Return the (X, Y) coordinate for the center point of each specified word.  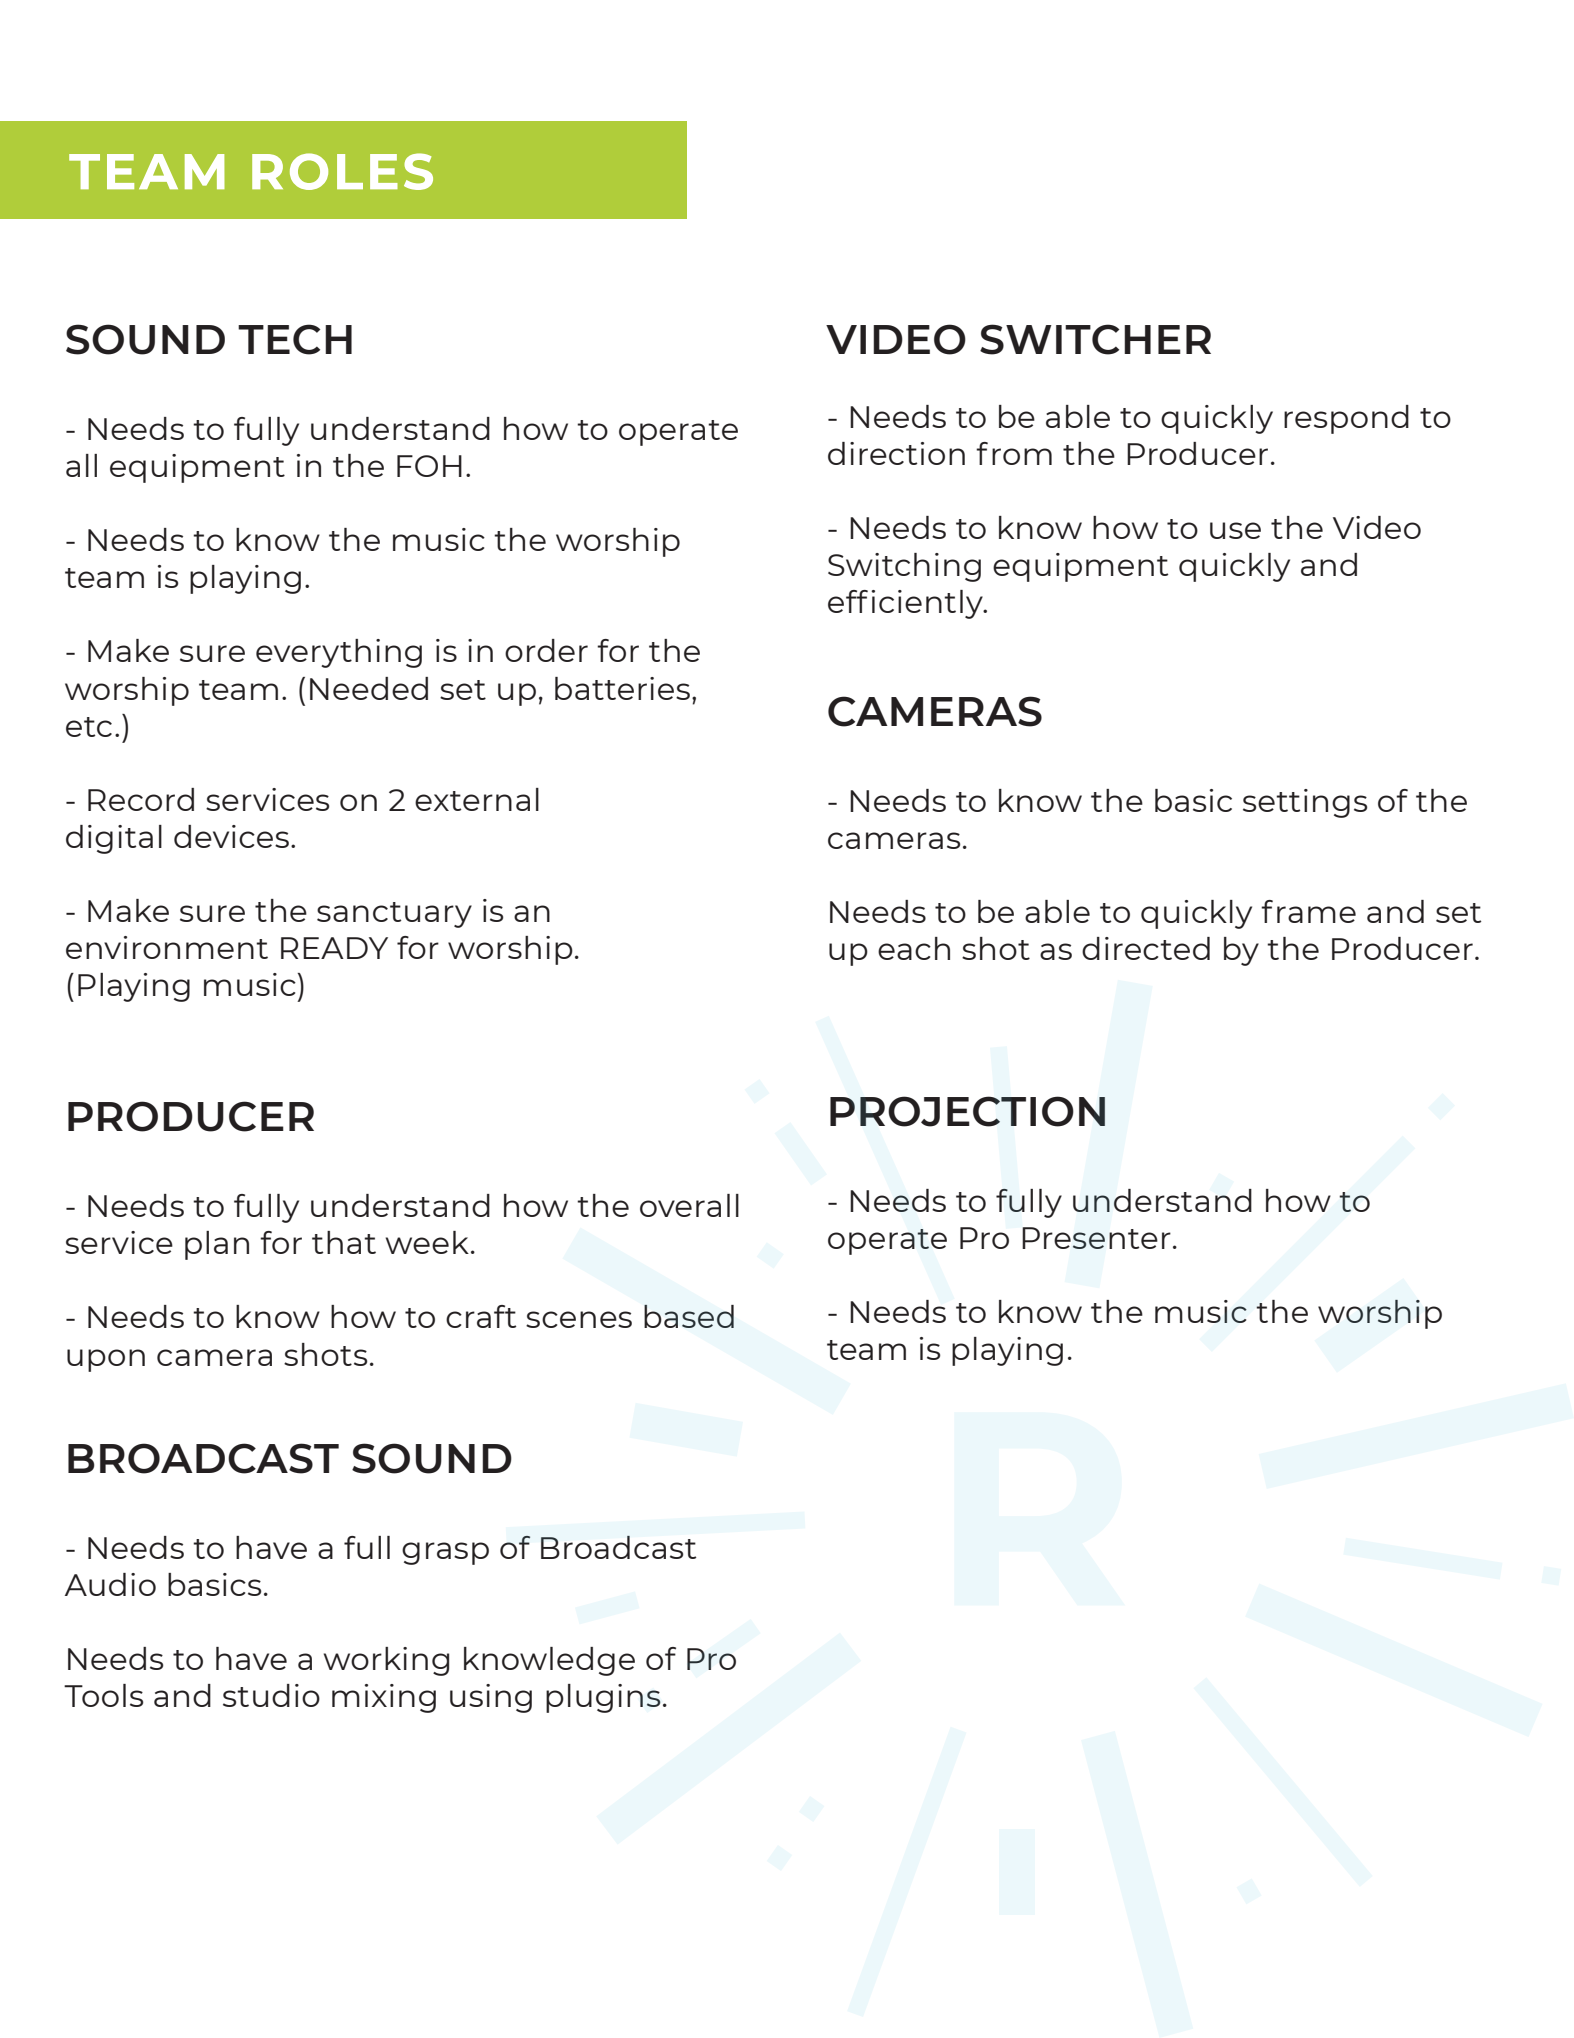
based (689, 1316)
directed (1146, 948)
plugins (603, 1698)
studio (271, 1695)
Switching (904, 567)
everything (339, 653)
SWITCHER (1095, 339)
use (1235, 530)
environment (167, 947)
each (914, 948)
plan (217, 1245)
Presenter (1096, 1238)
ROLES (342, 171)
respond (1346, 419)
